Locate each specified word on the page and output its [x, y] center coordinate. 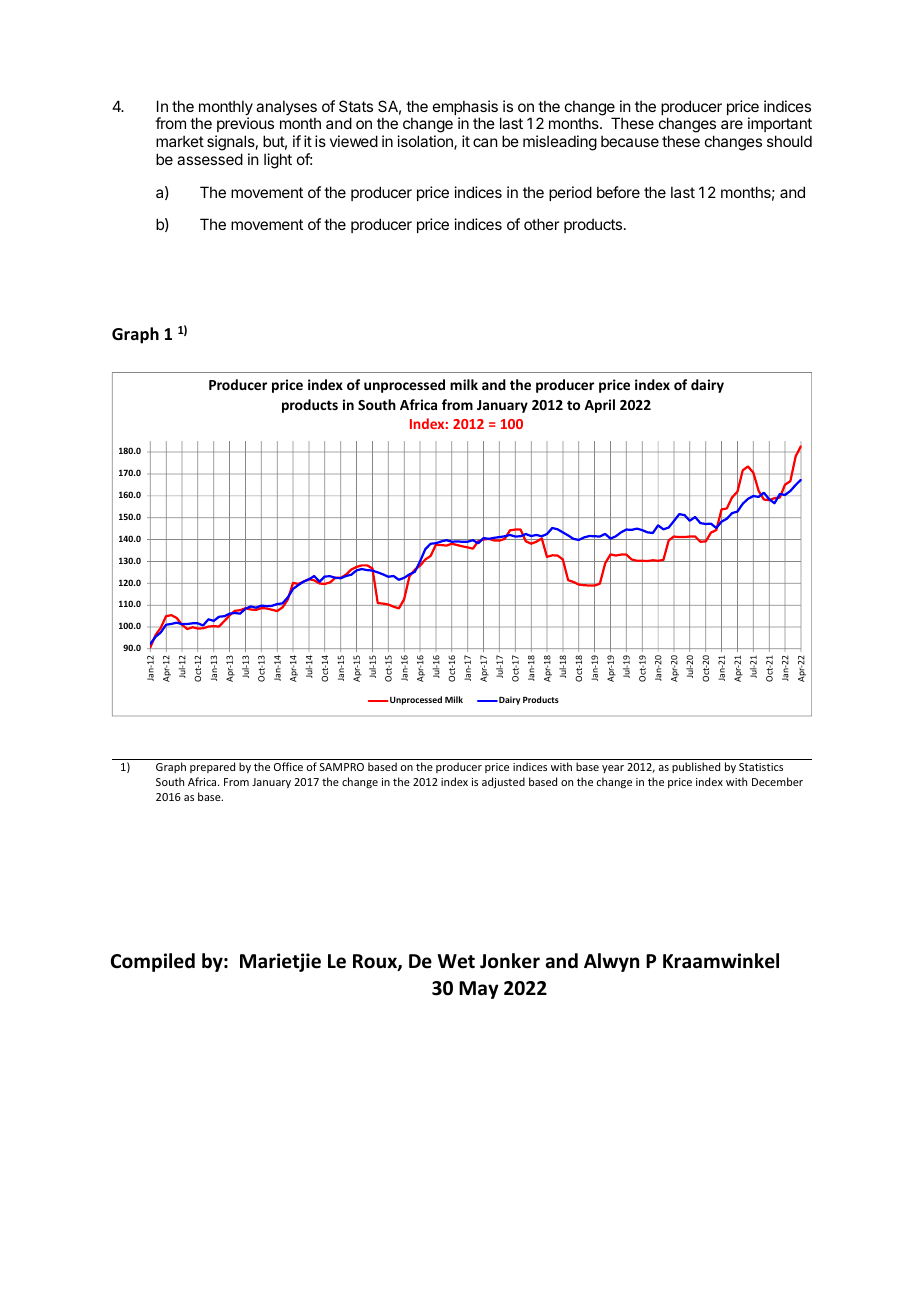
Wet [456, 961]
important [780, 126]
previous [244, 126]
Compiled [153, 962]
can [485, 142]
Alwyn [611, 962]
